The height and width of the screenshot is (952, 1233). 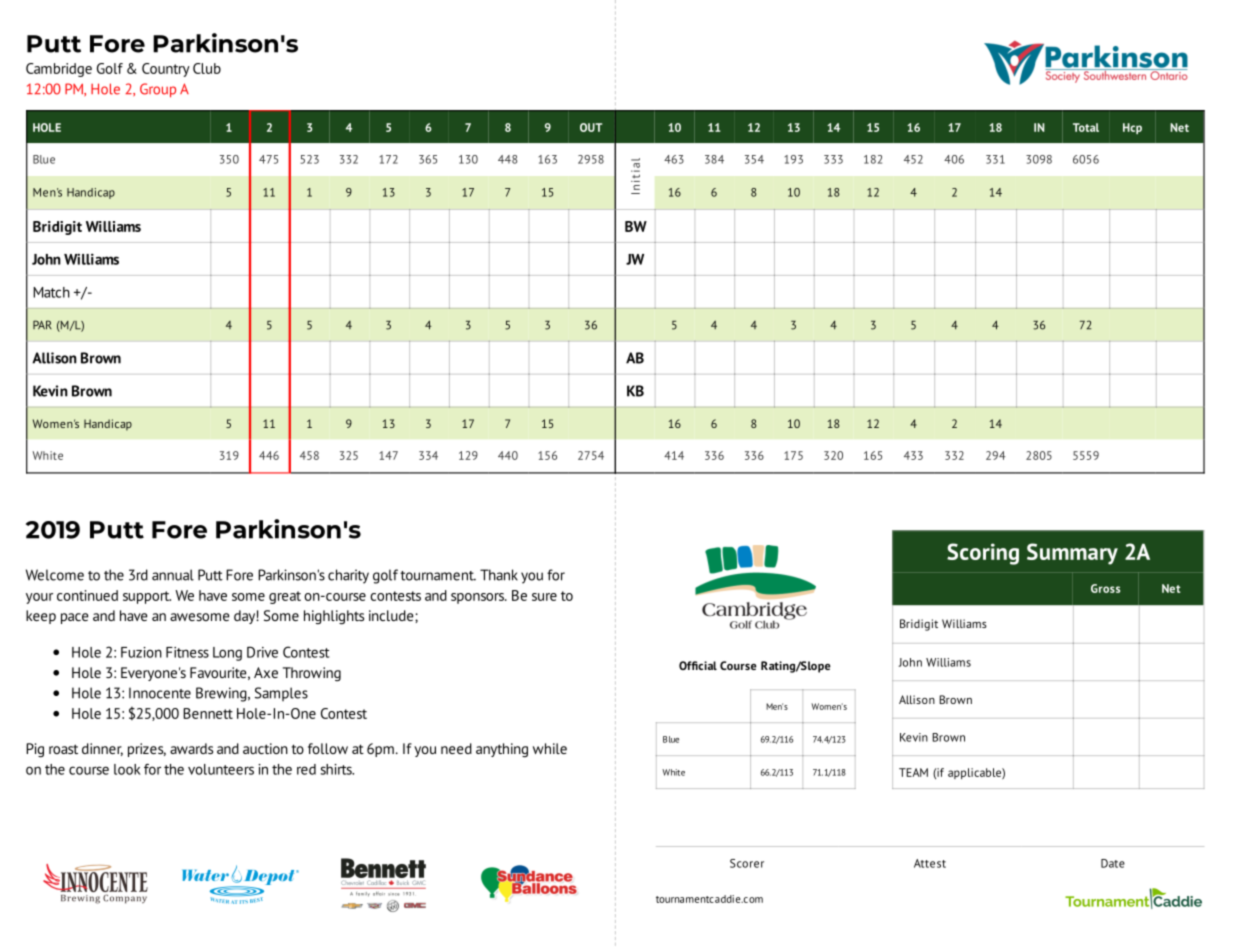 What do you see at coordinates (1086, 127) in the screenshot?
I see `Total` at bounding box center [1086, 127].
